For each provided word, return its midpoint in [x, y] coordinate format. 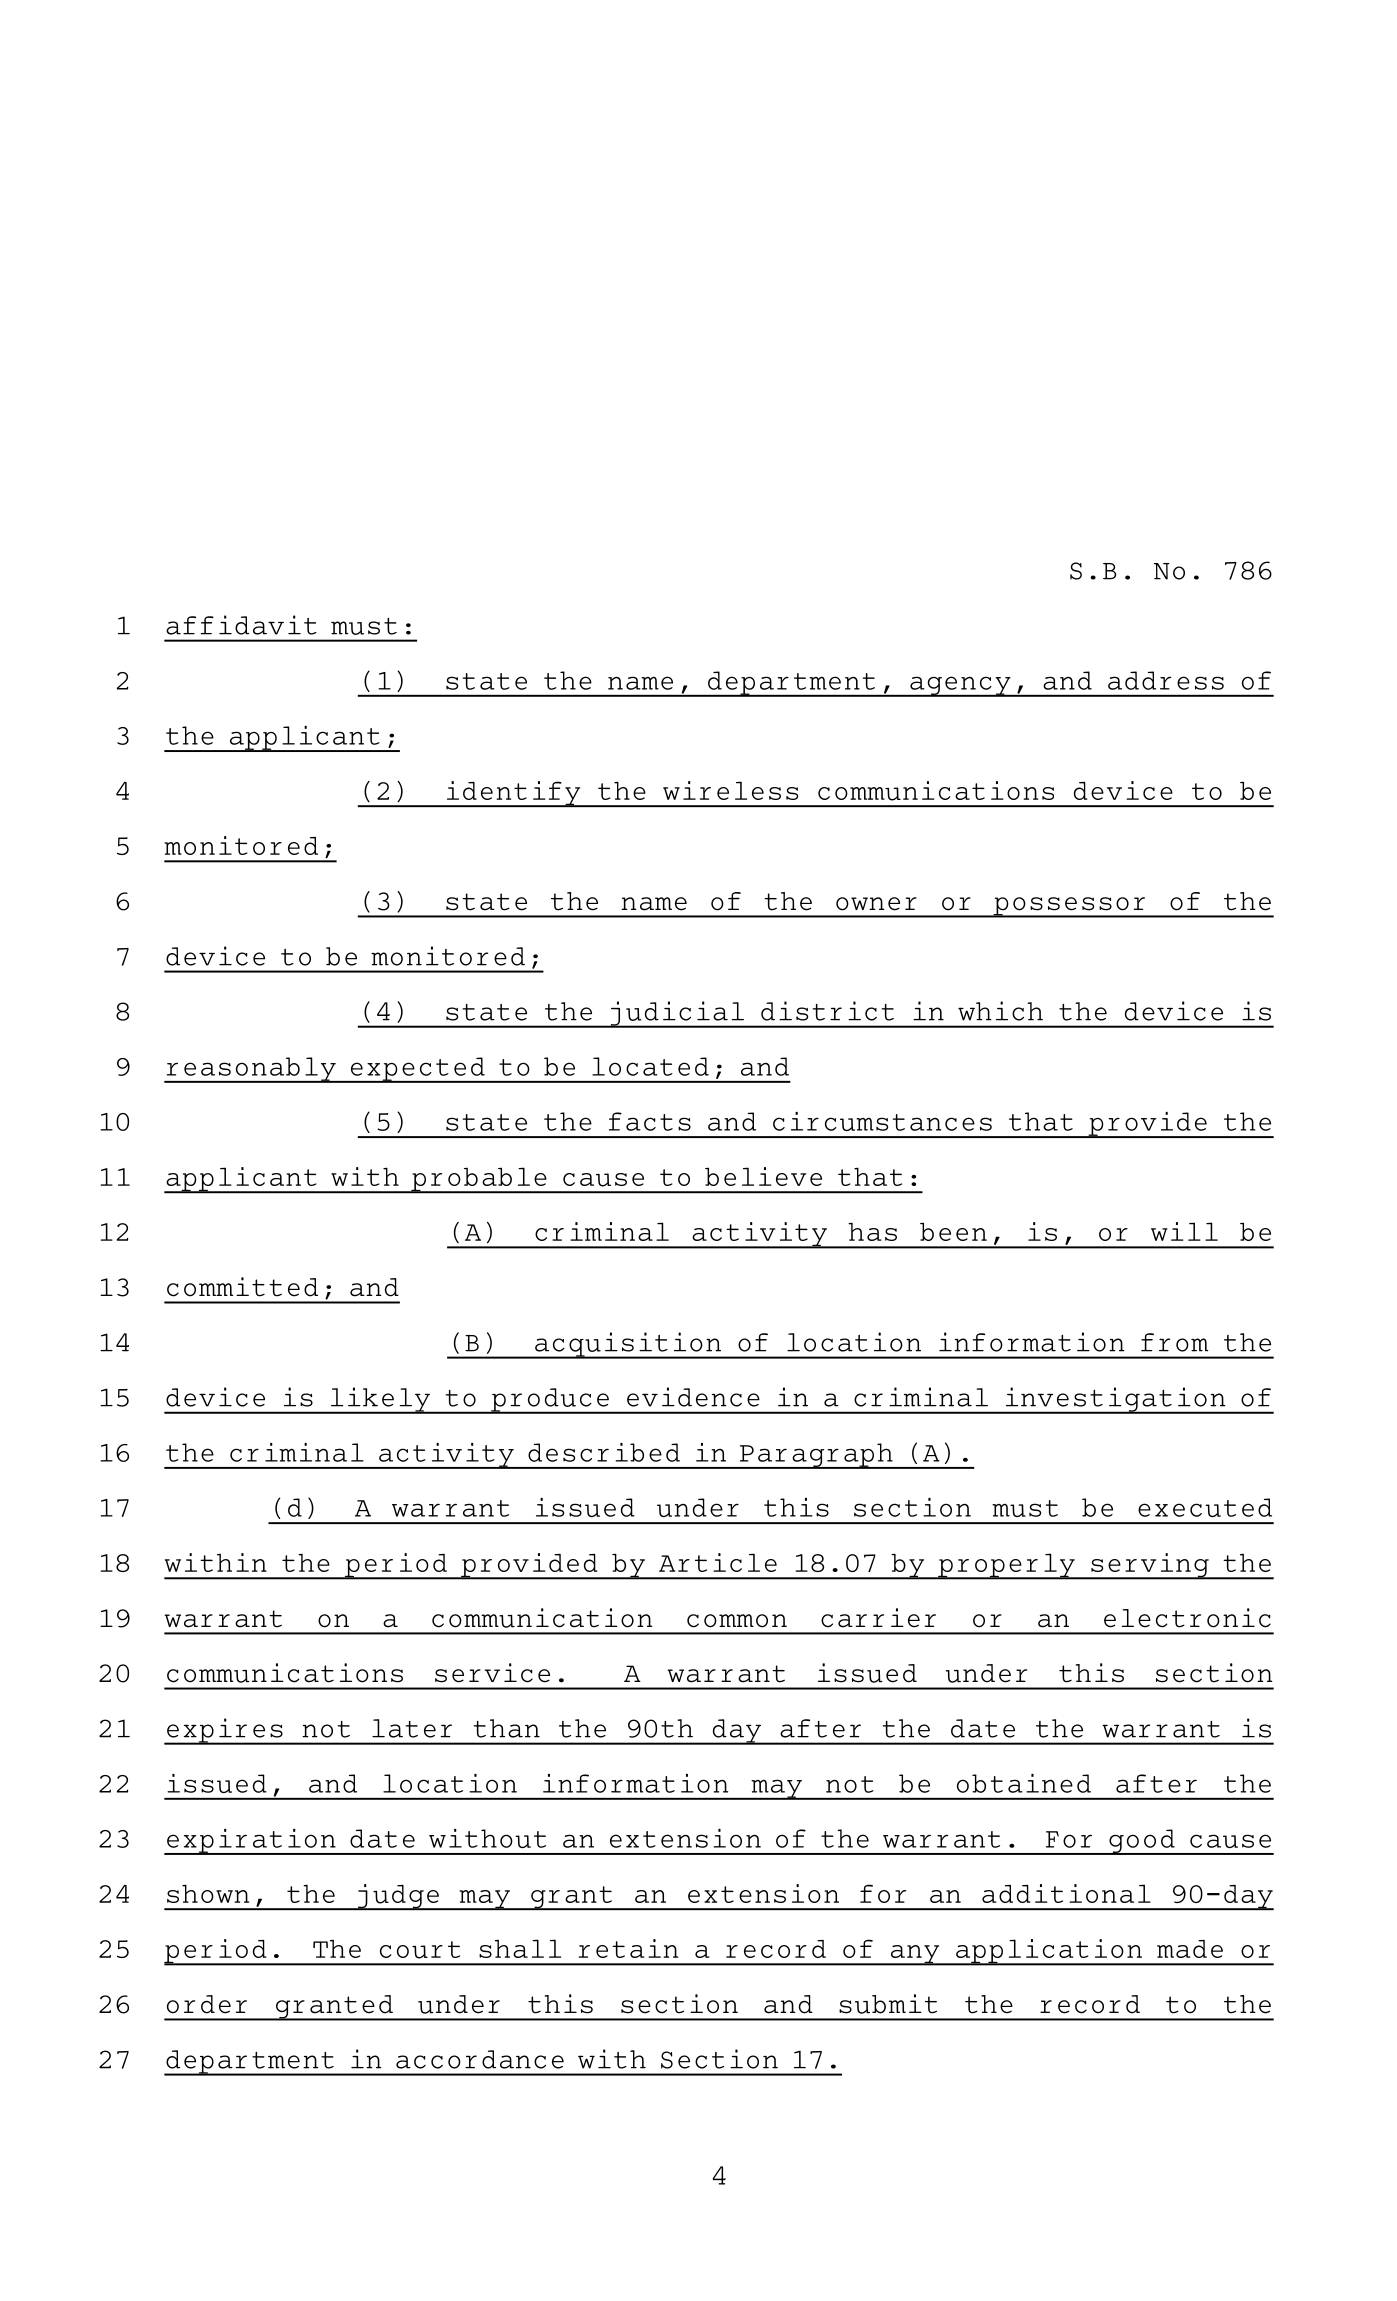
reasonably [251, 1070]
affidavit [241, 625]
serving [1150, 1566]
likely [380, 1400]
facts [650, 1121]
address [1166, 680]
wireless [730, 790]
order [207, 2004]
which [1000, 1011]
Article [718, 1562]
